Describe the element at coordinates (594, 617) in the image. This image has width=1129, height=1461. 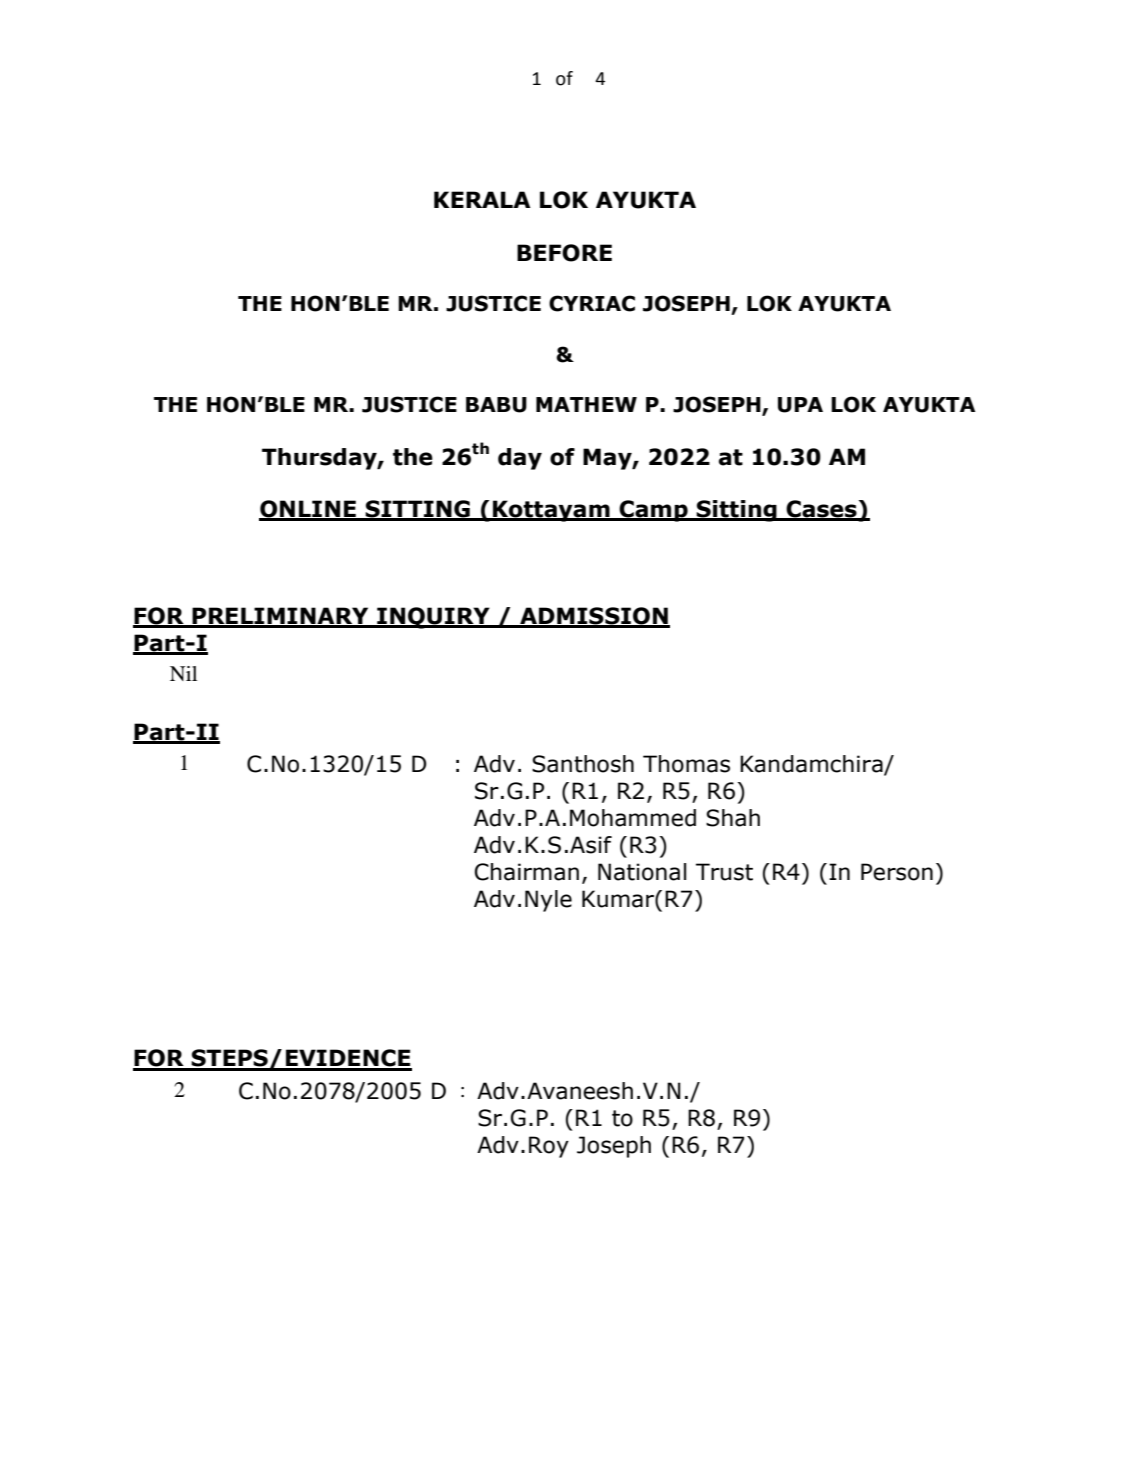
I see `ADMISSION` at that location.
